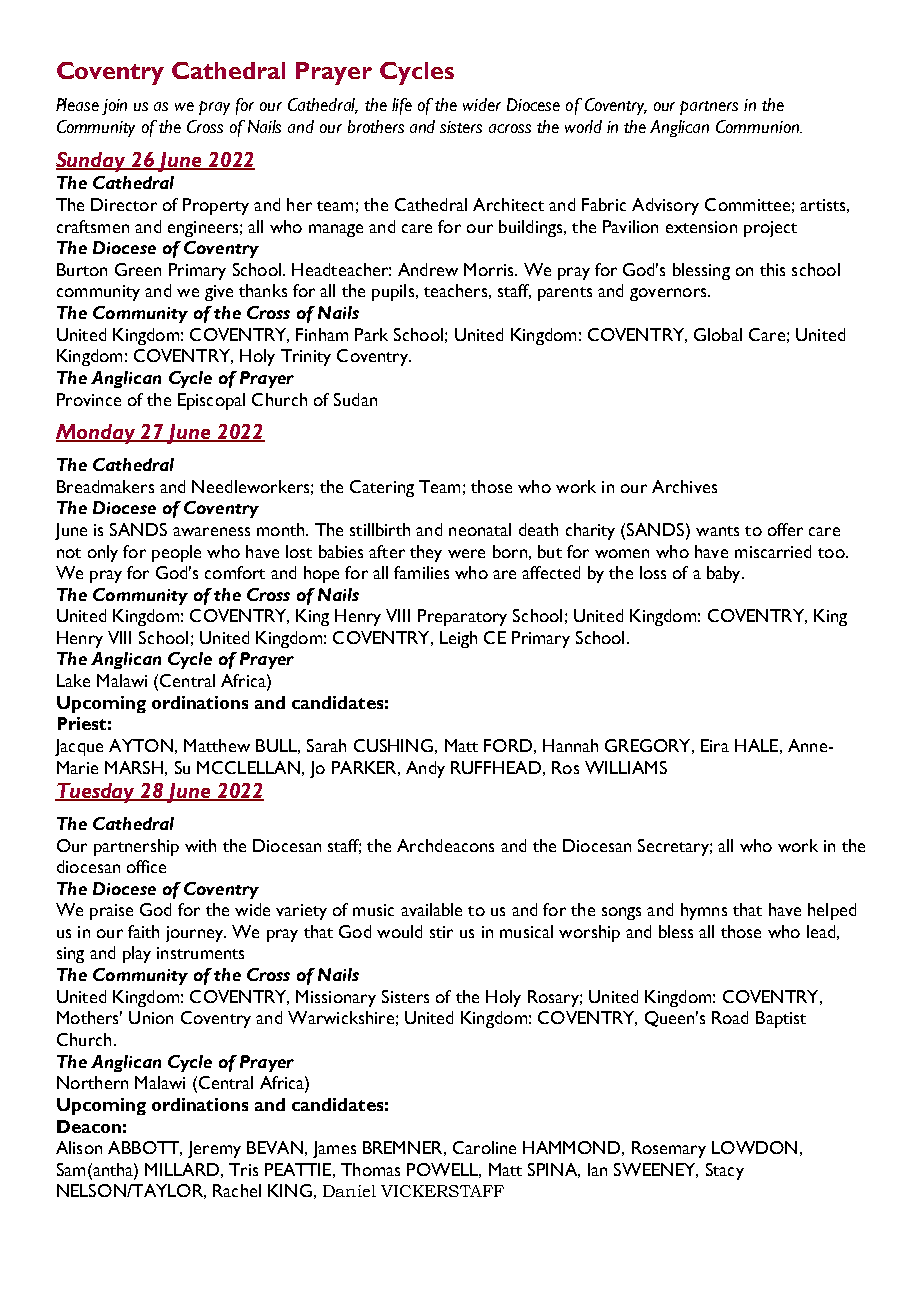  What do you see at coordinates (684, 486) in the screenshot?
I see `Archives` at bounding box center [684, 486].
